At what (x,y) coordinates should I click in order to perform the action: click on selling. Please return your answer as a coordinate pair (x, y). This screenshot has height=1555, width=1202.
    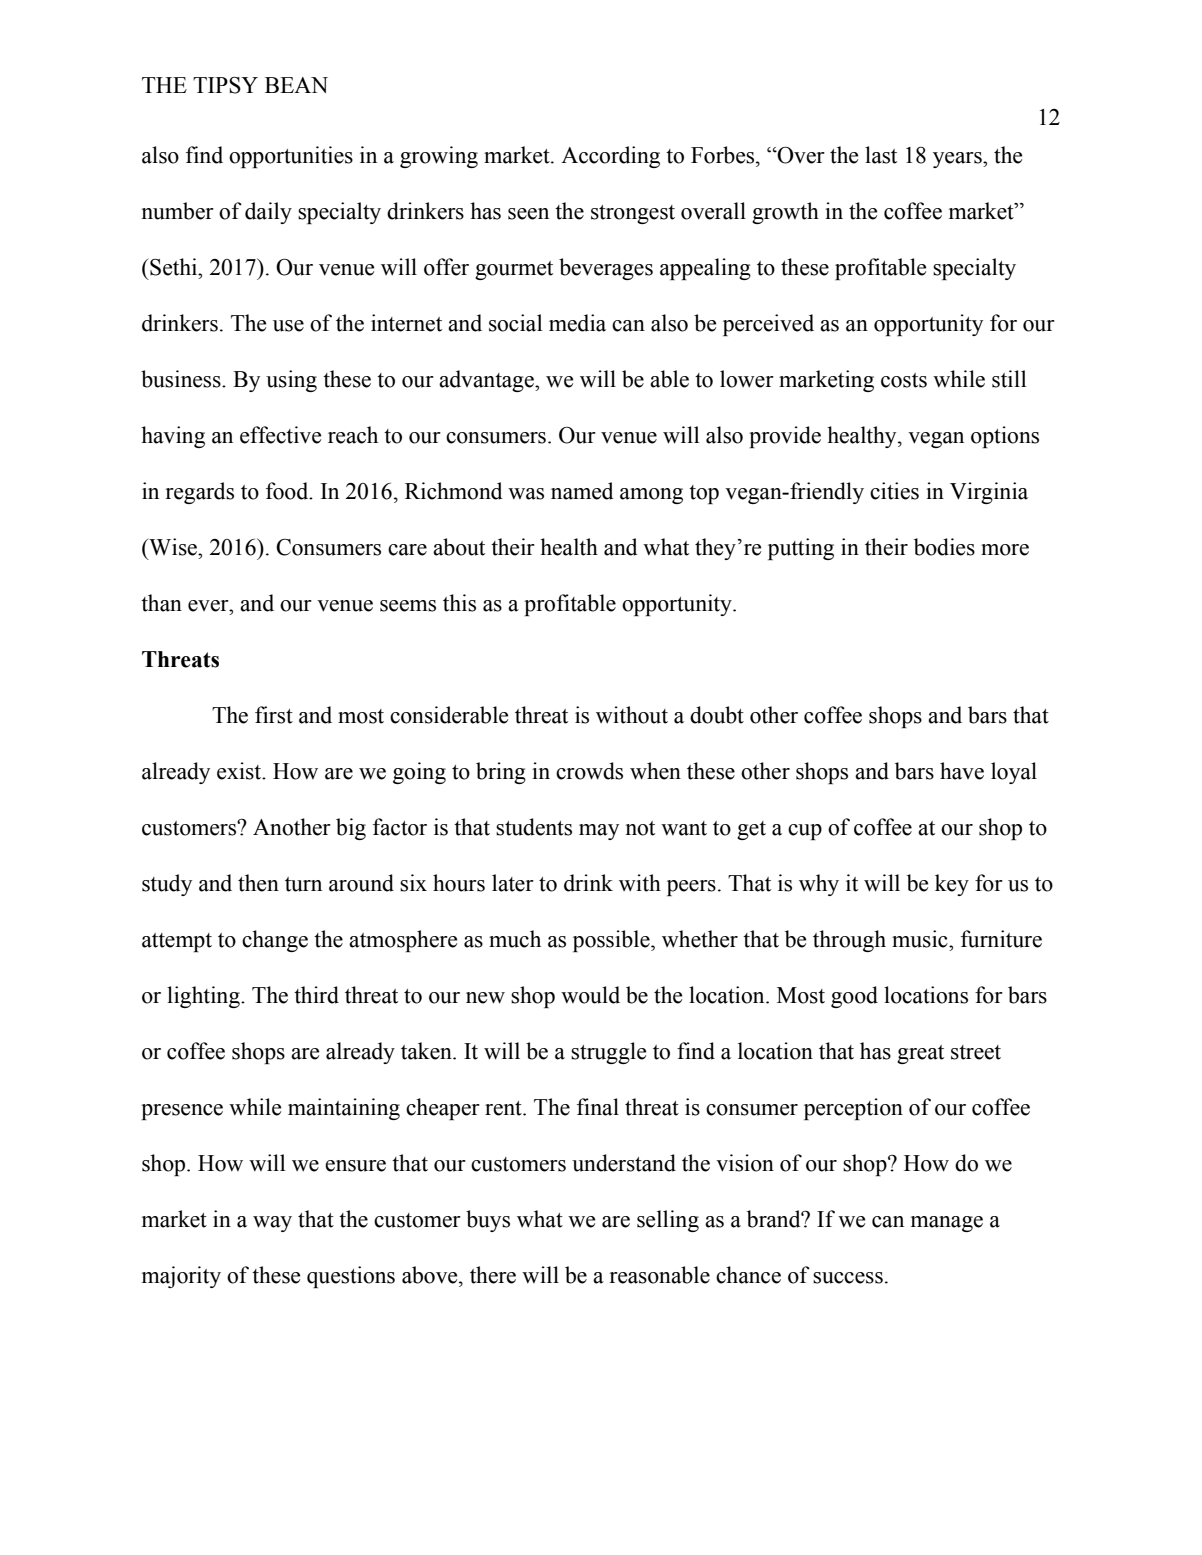
    Looking at the image, I should click on (668, 1221).
